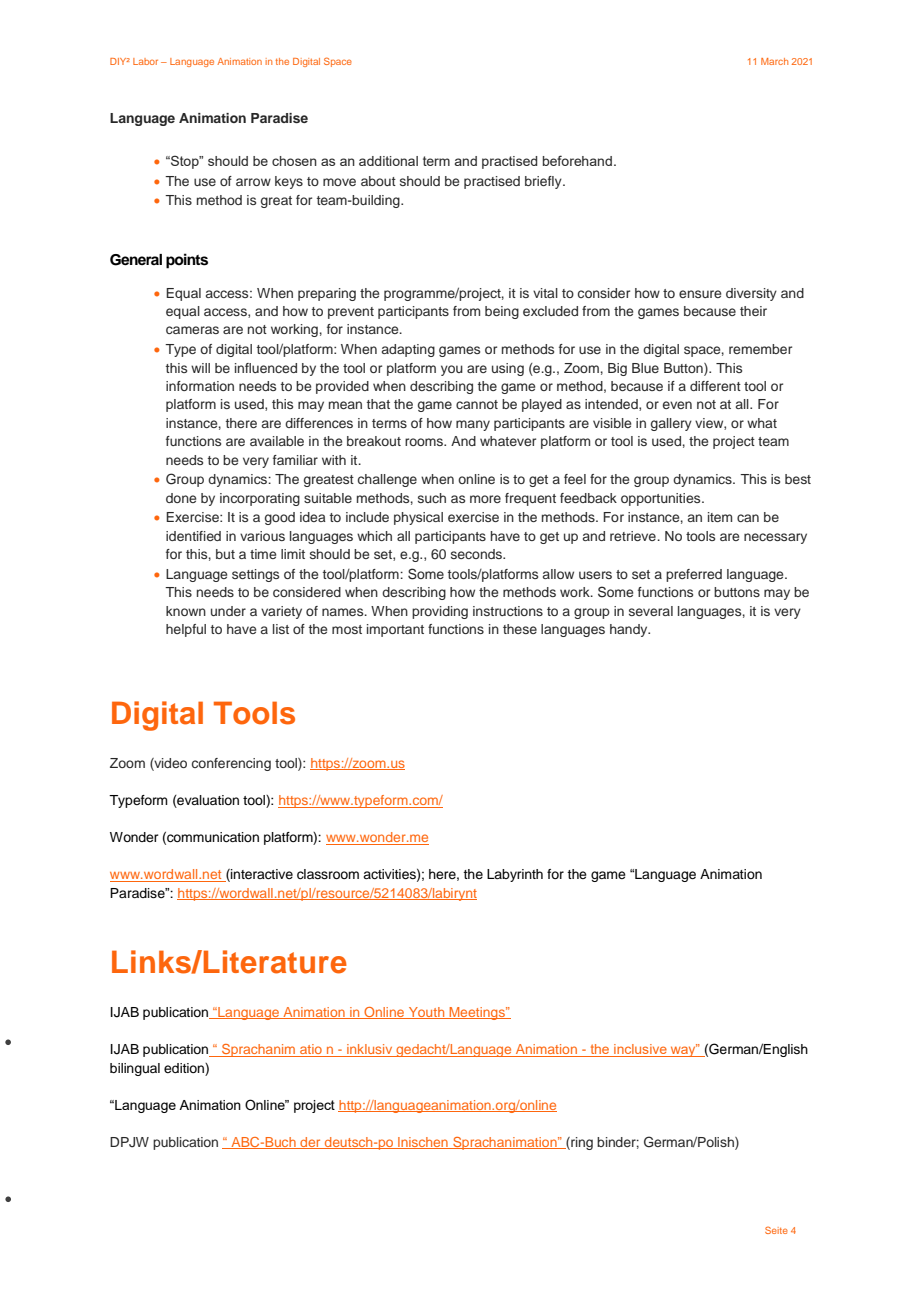  Describe the element at coordinates (231, 764) in the screenshot. I see `conferencing` at that location.
